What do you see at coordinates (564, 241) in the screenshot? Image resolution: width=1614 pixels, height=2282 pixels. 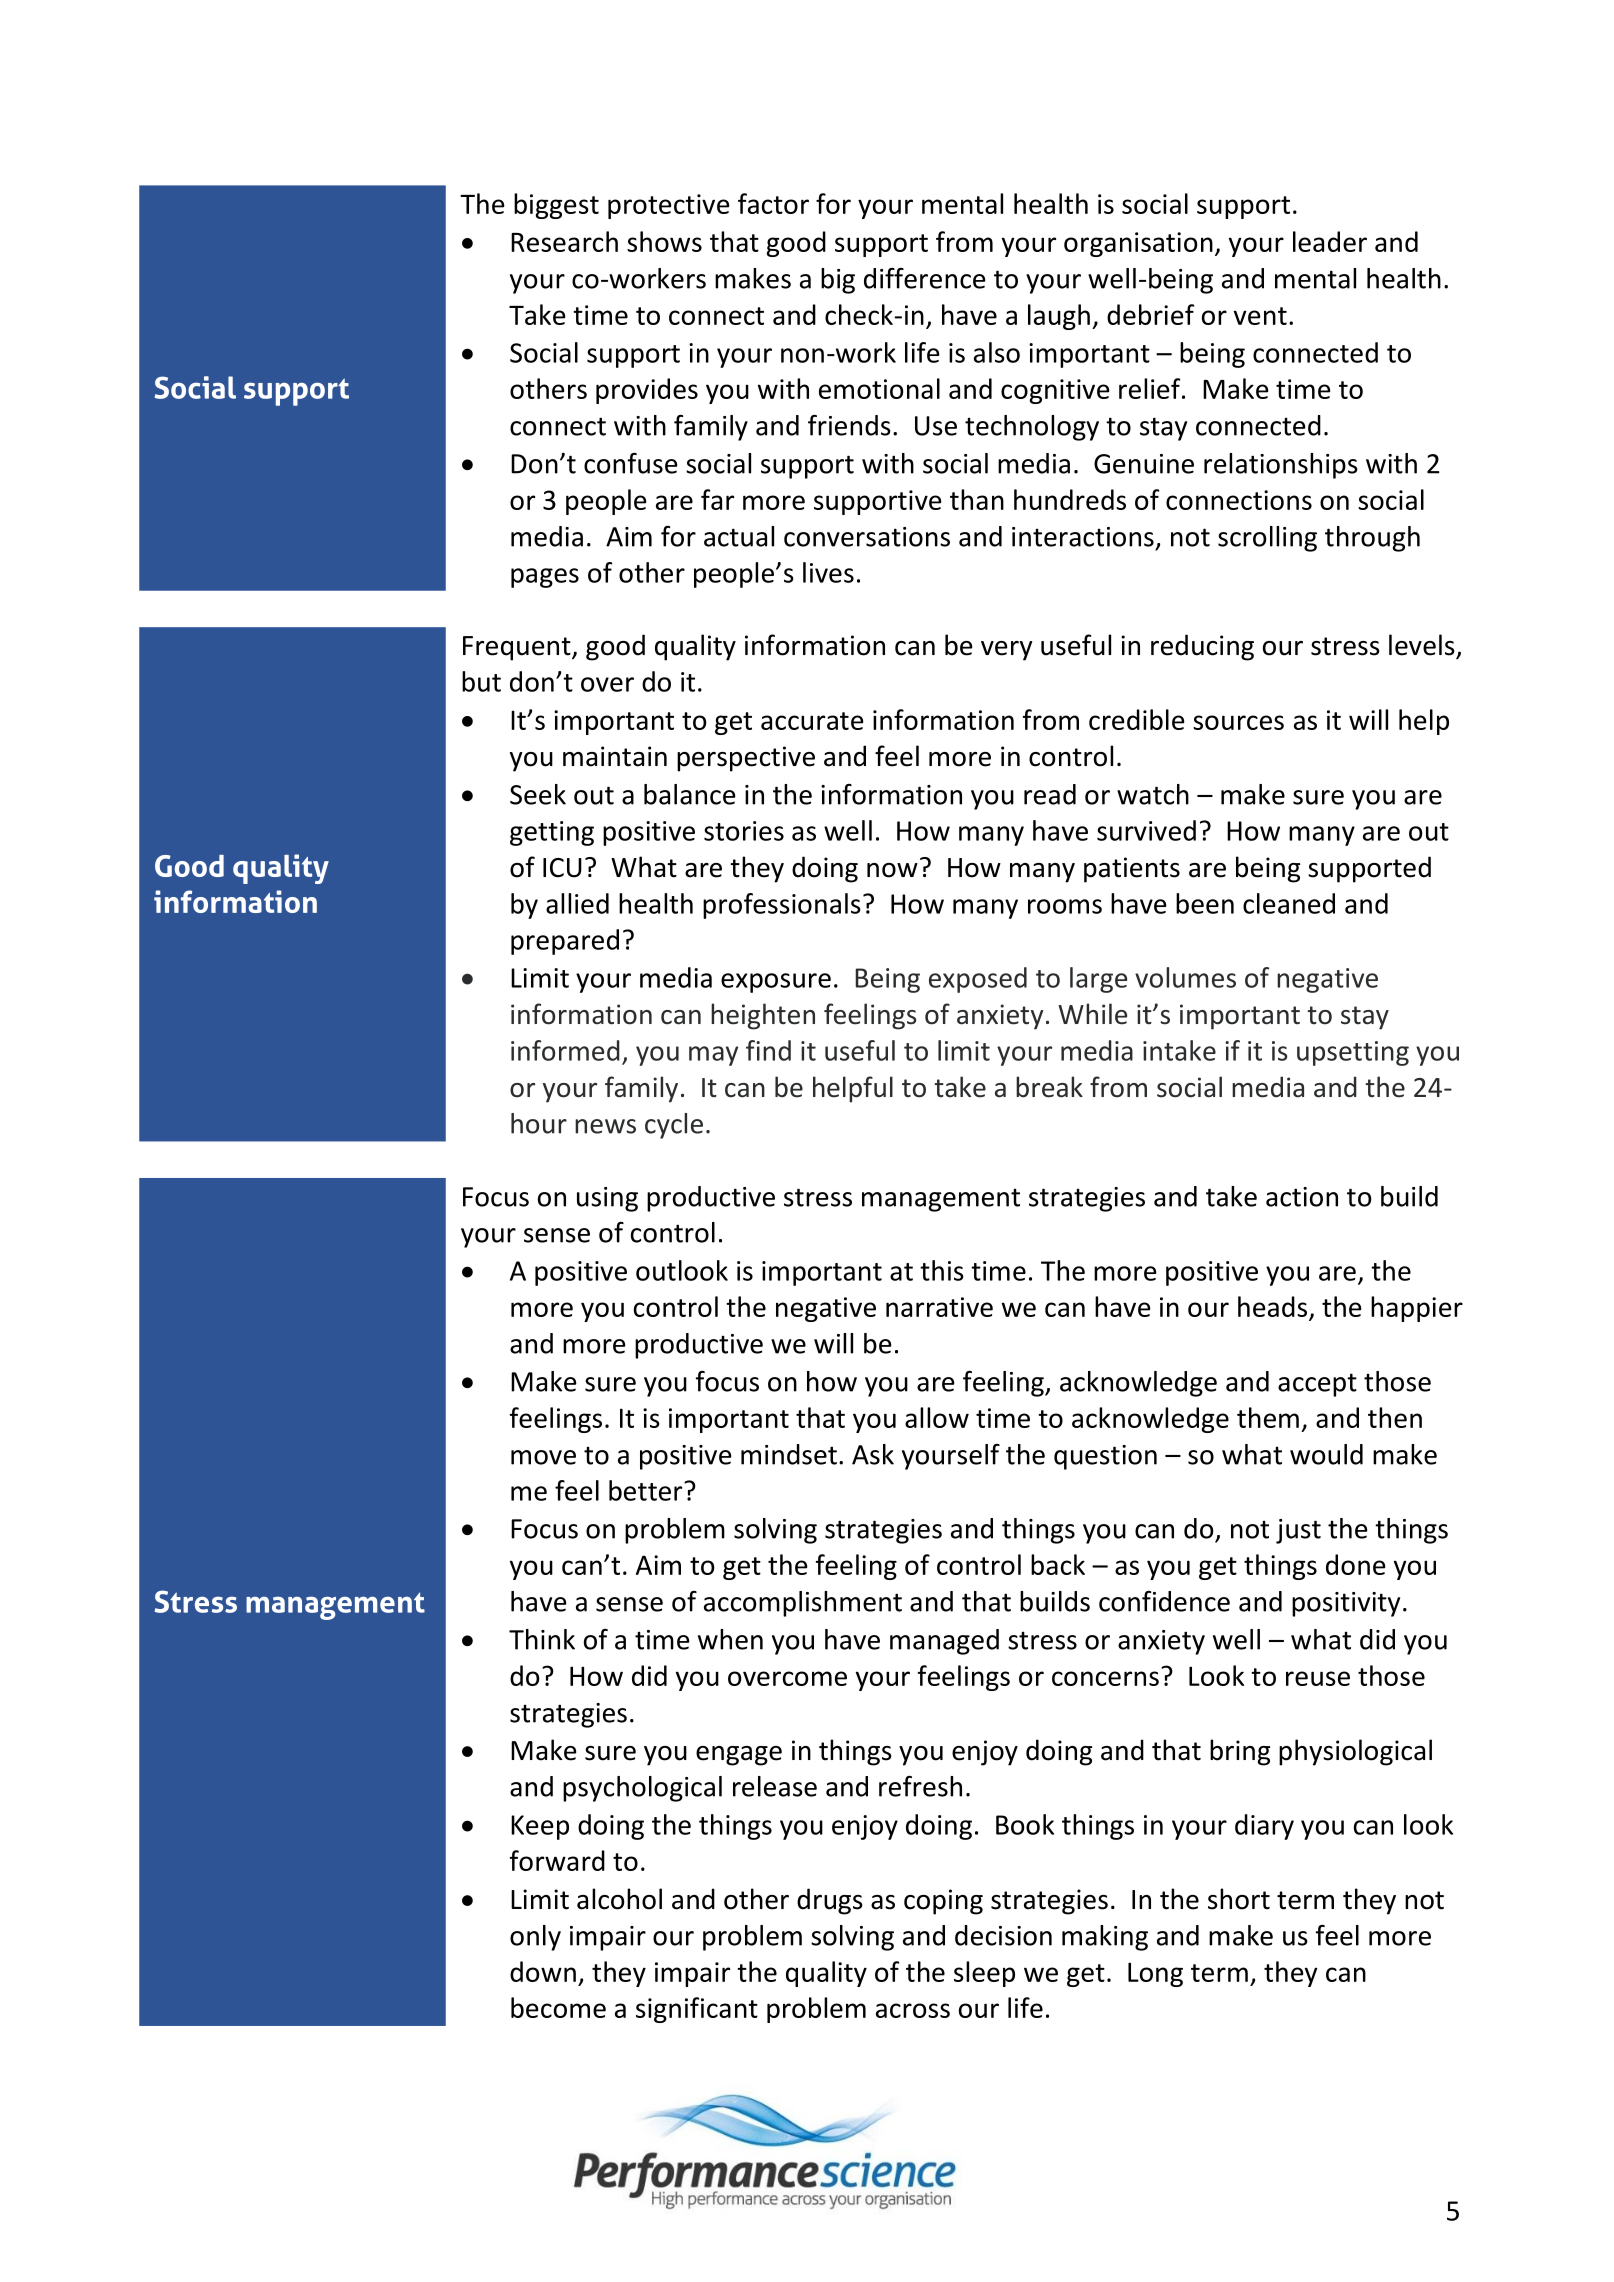 I see `Research` at bounding box center [564, 241].
